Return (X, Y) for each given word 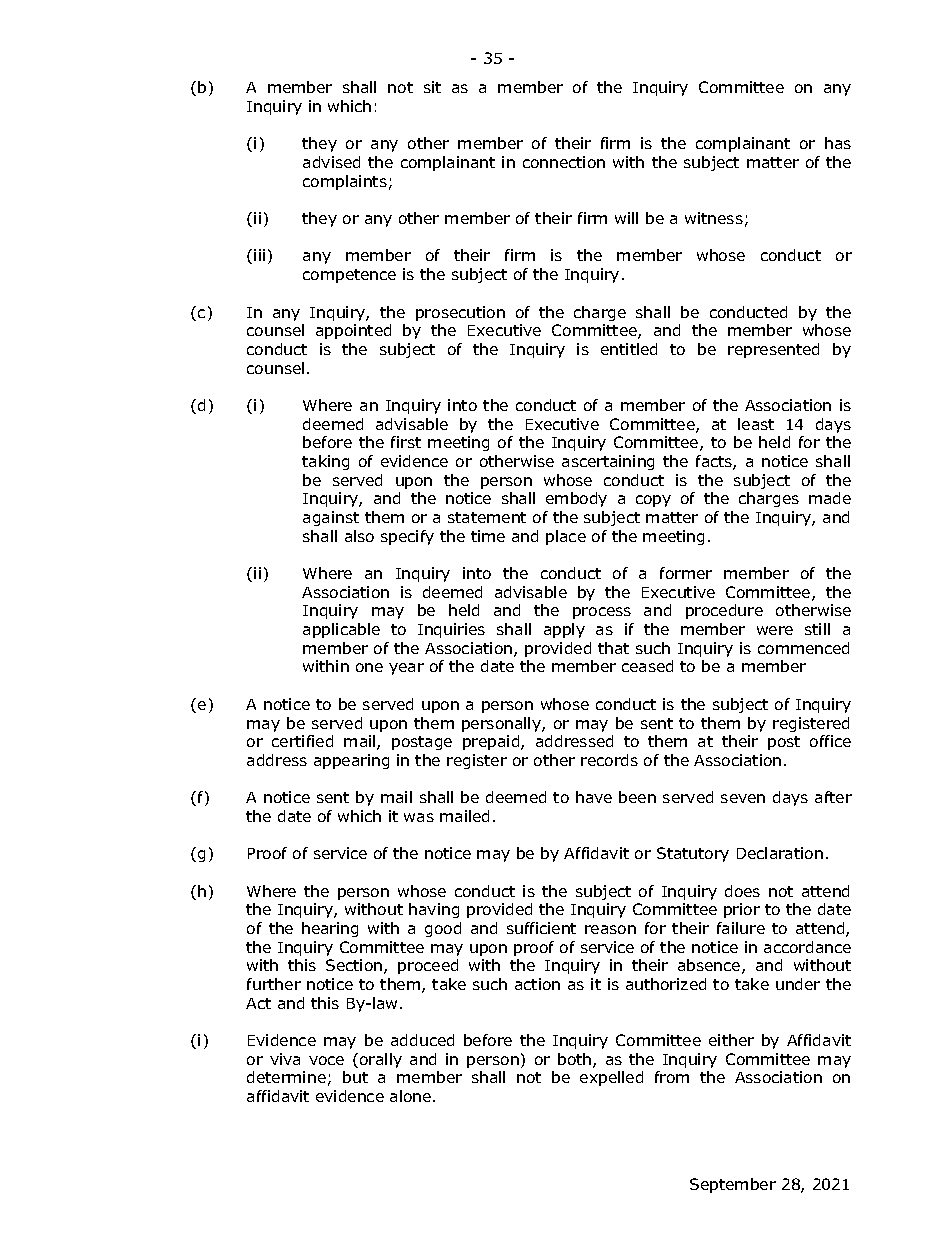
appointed (353, 331)
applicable (341, 630)
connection (564, 162)
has (838, 143)
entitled (629, 349)
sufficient (541, 928)
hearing (330, 929)
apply (564, 630)
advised (331, 162)
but (355, 1077)
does (742, 891)
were (775, 630)
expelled (611, 1078)
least (756, 424)
